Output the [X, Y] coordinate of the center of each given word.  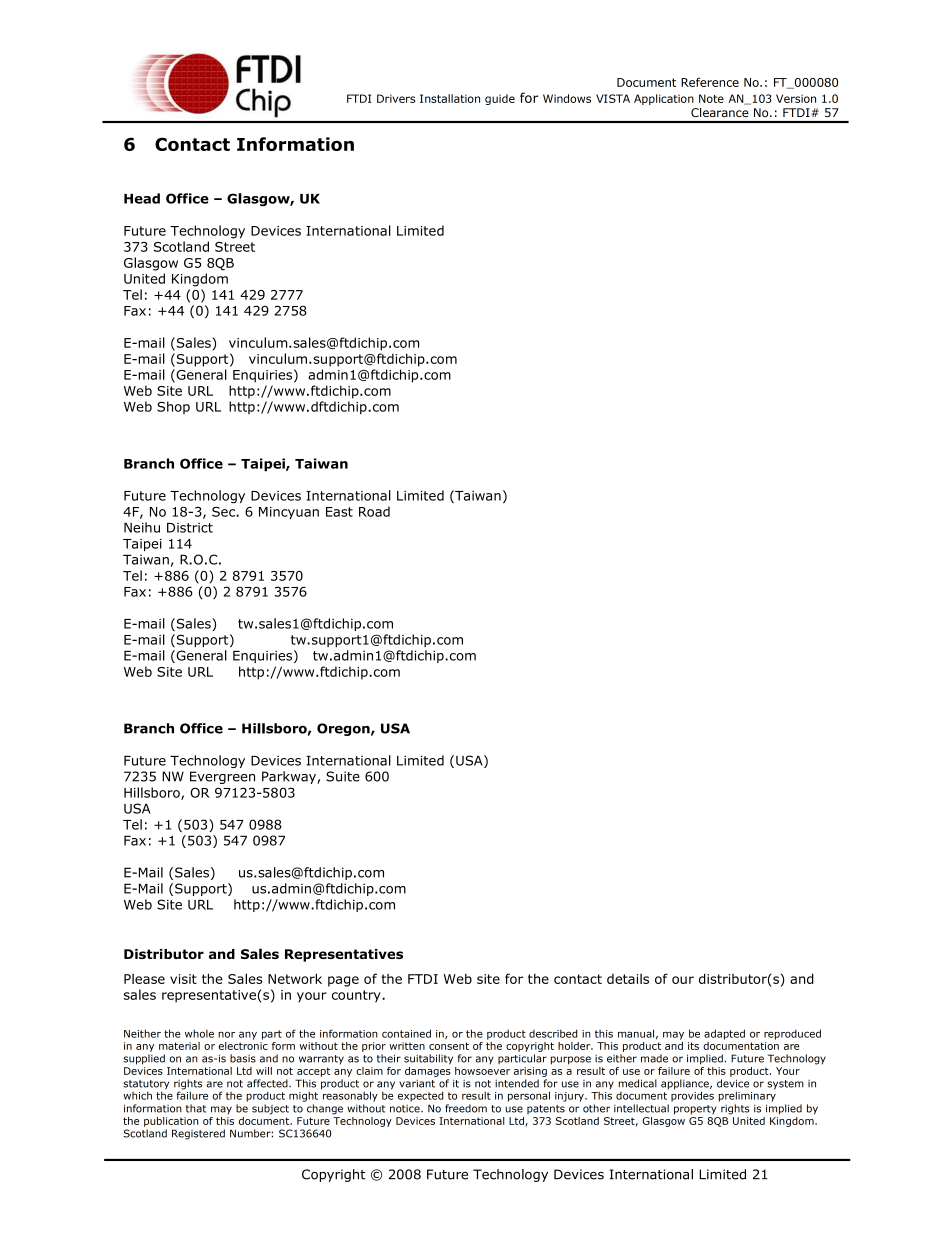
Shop [173, 407]
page [343, 981]
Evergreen [222, 777]
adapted [724, 1034]
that [196, 1108]
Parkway [290, 777]
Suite [343, 776]
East [339, 512]
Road [374, 511]
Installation [450, 98]
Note [711, 98]
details [628, 979]
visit [183, 979]
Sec [224, 512]
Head [142, 198]
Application [664, 99]
